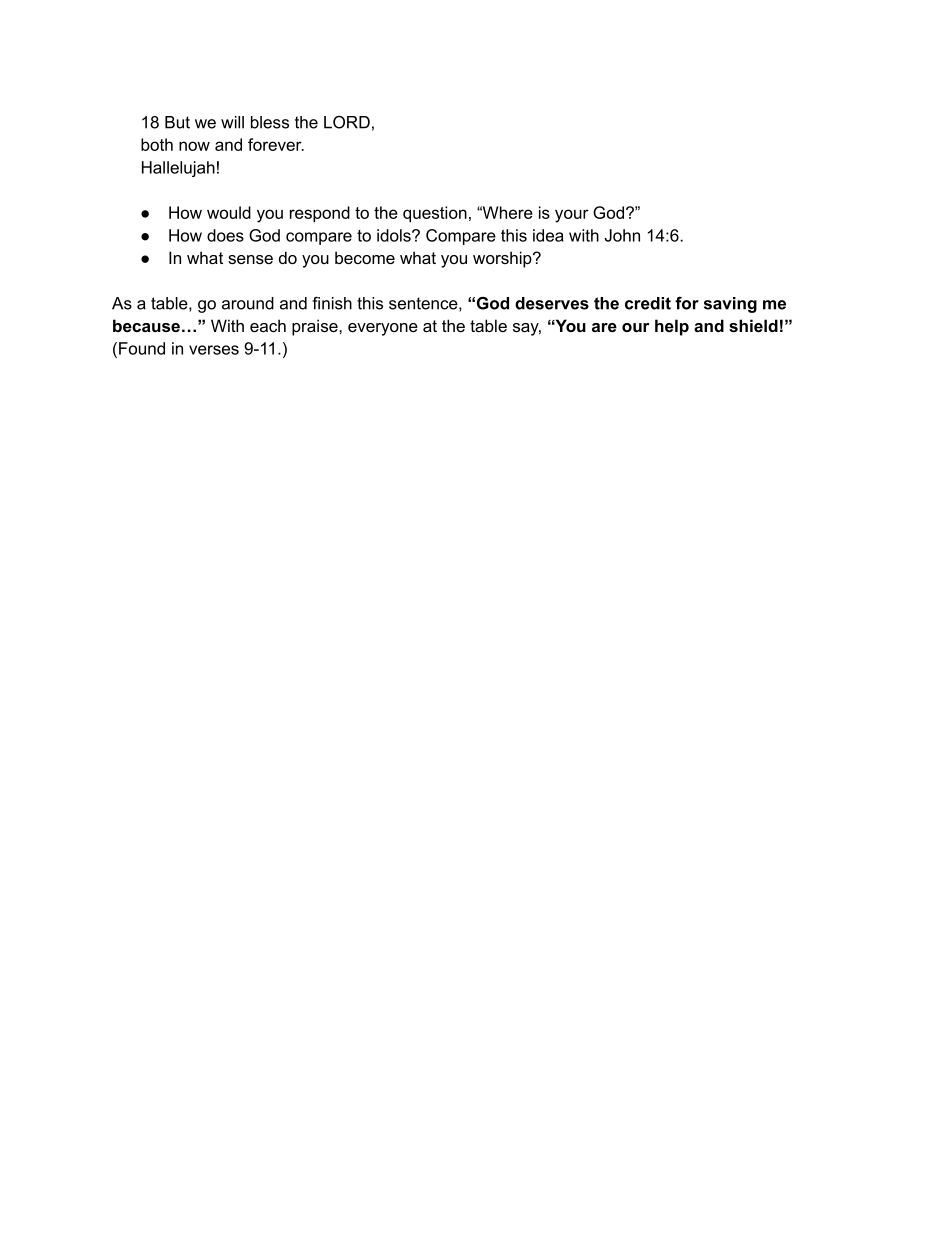 The width and height of the screenshot is (952, 1233). Describe the element at coordinates (383, 329) in the screenshot. I see `everyone` at that location.
